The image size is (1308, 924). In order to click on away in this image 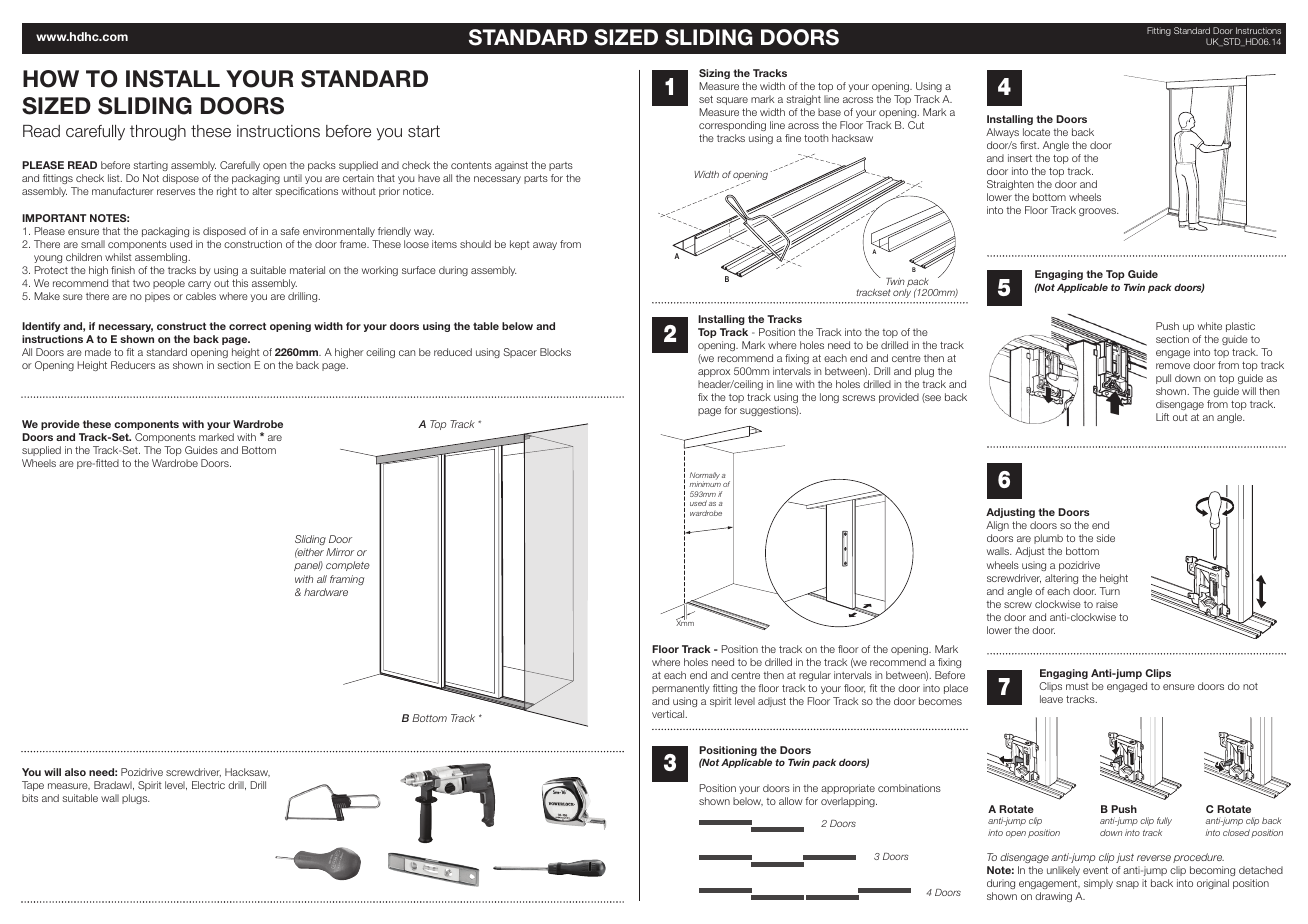, I will do `click(545, 246)`.
